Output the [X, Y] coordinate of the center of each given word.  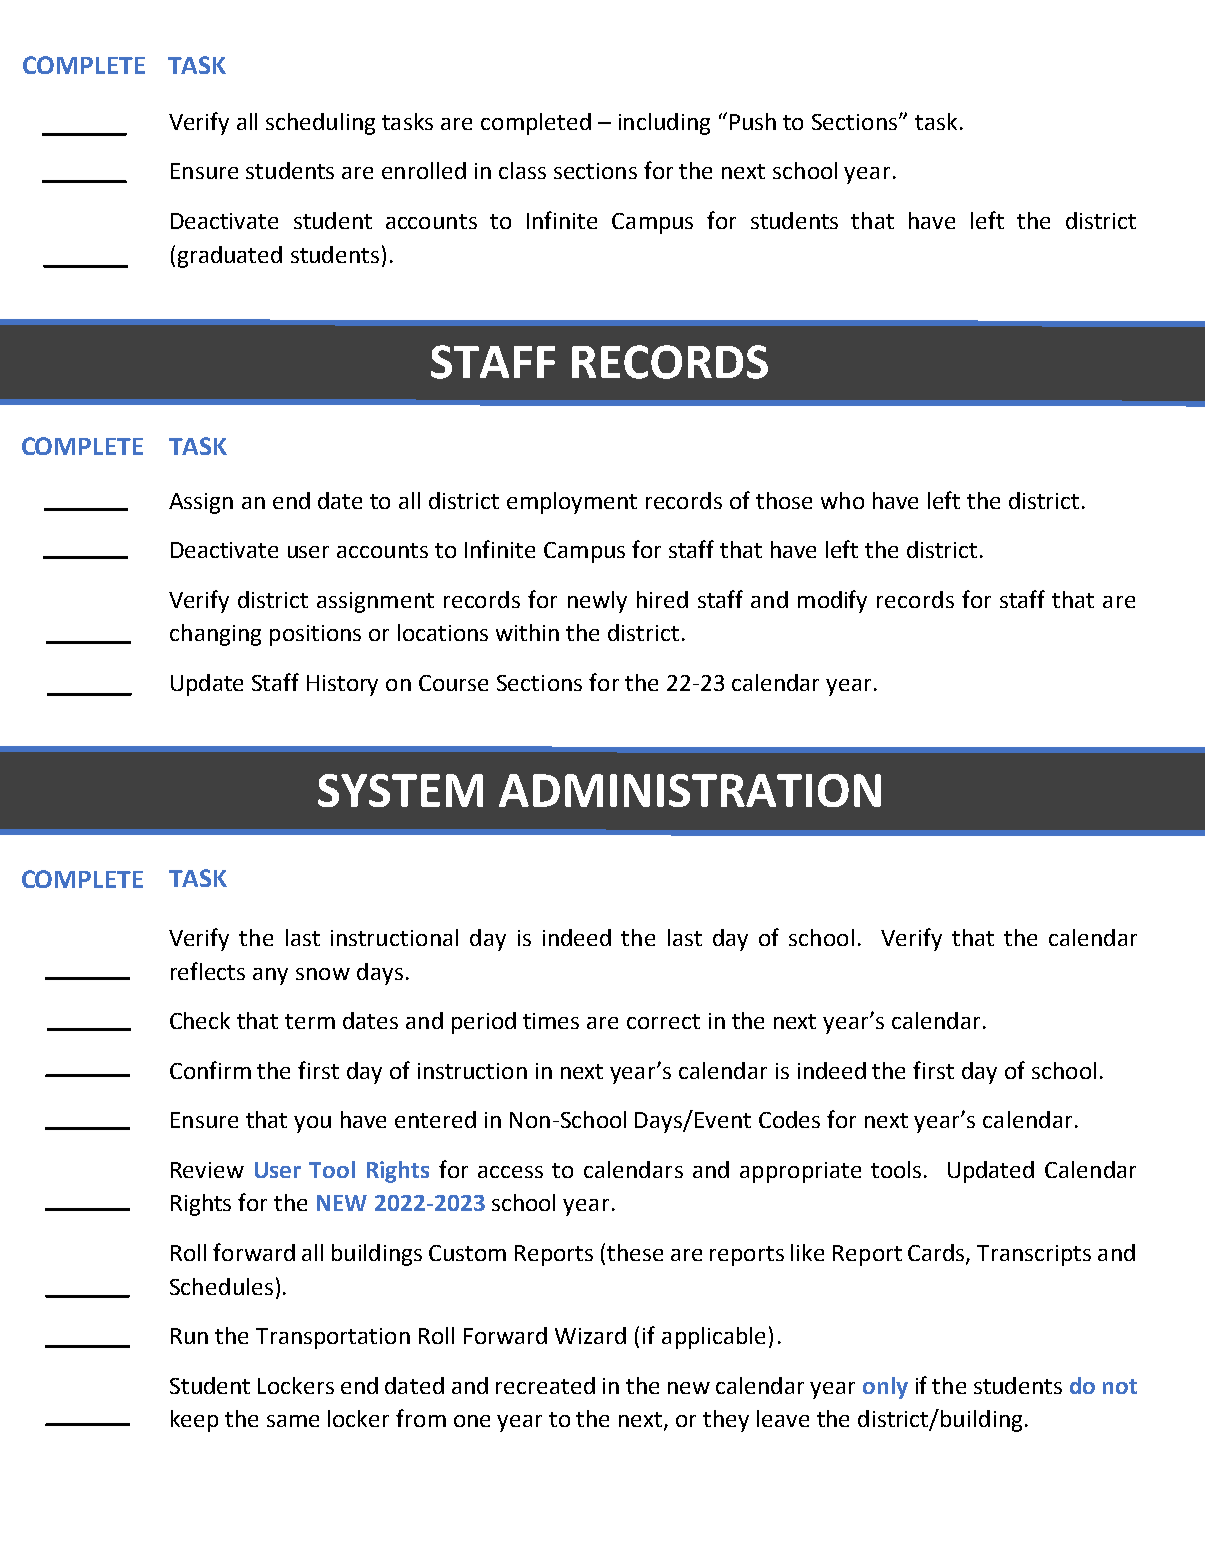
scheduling [320, 124]
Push [753, 121]
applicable [713, 1338]
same [293, 1421]
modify [832, 601]
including [664, 124]
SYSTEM [400, 790]
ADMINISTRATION [690, 790]
